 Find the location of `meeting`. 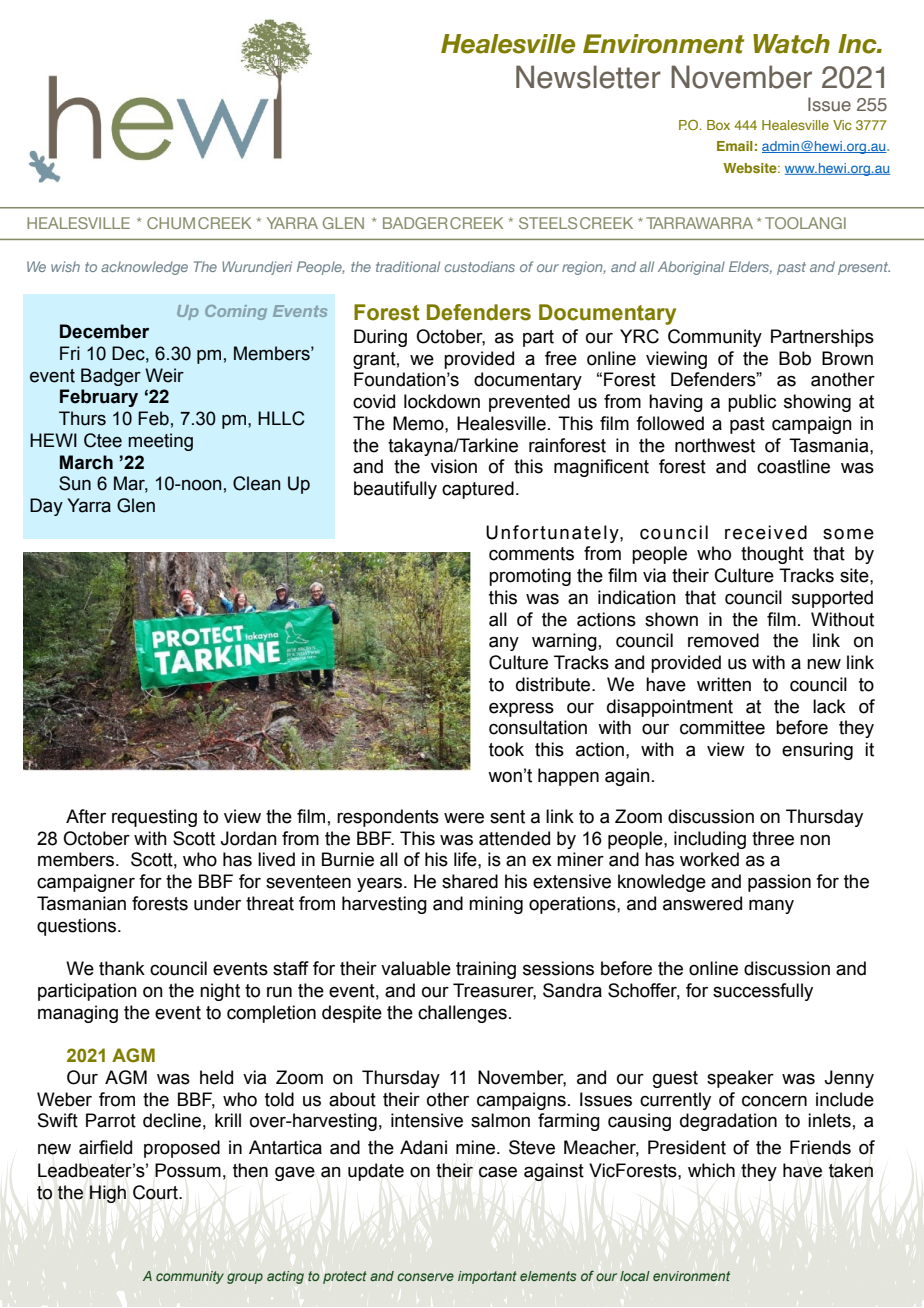

meeting is located at coordinates (160, 442).
